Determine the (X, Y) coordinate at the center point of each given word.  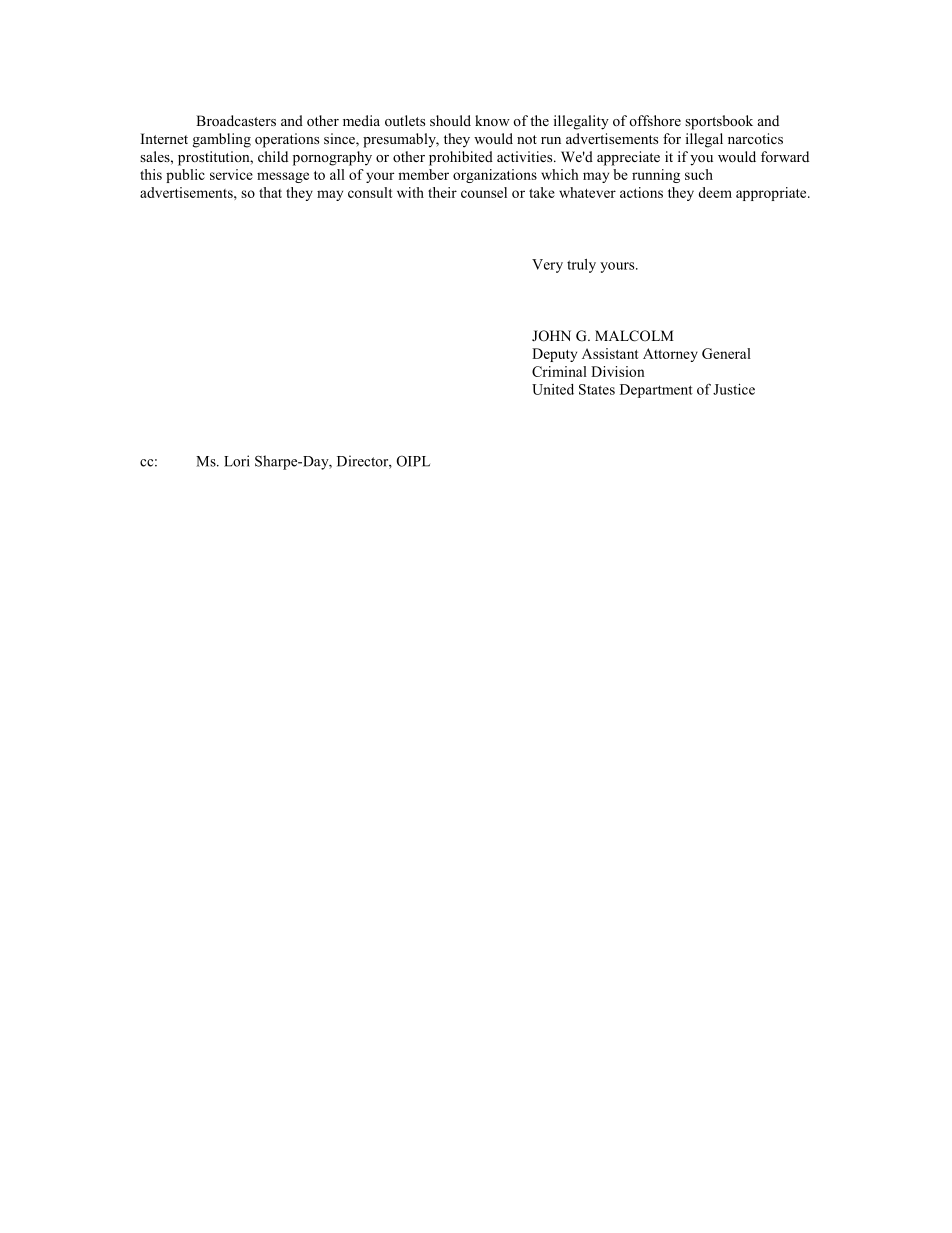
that (270, 192)
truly (581, 266)
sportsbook (719, 122)
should (450, 120)
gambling (222, 140)
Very (547, 266)
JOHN (551, 336)
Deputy (554, 355)
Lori (237, 461)
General (726, 353)
